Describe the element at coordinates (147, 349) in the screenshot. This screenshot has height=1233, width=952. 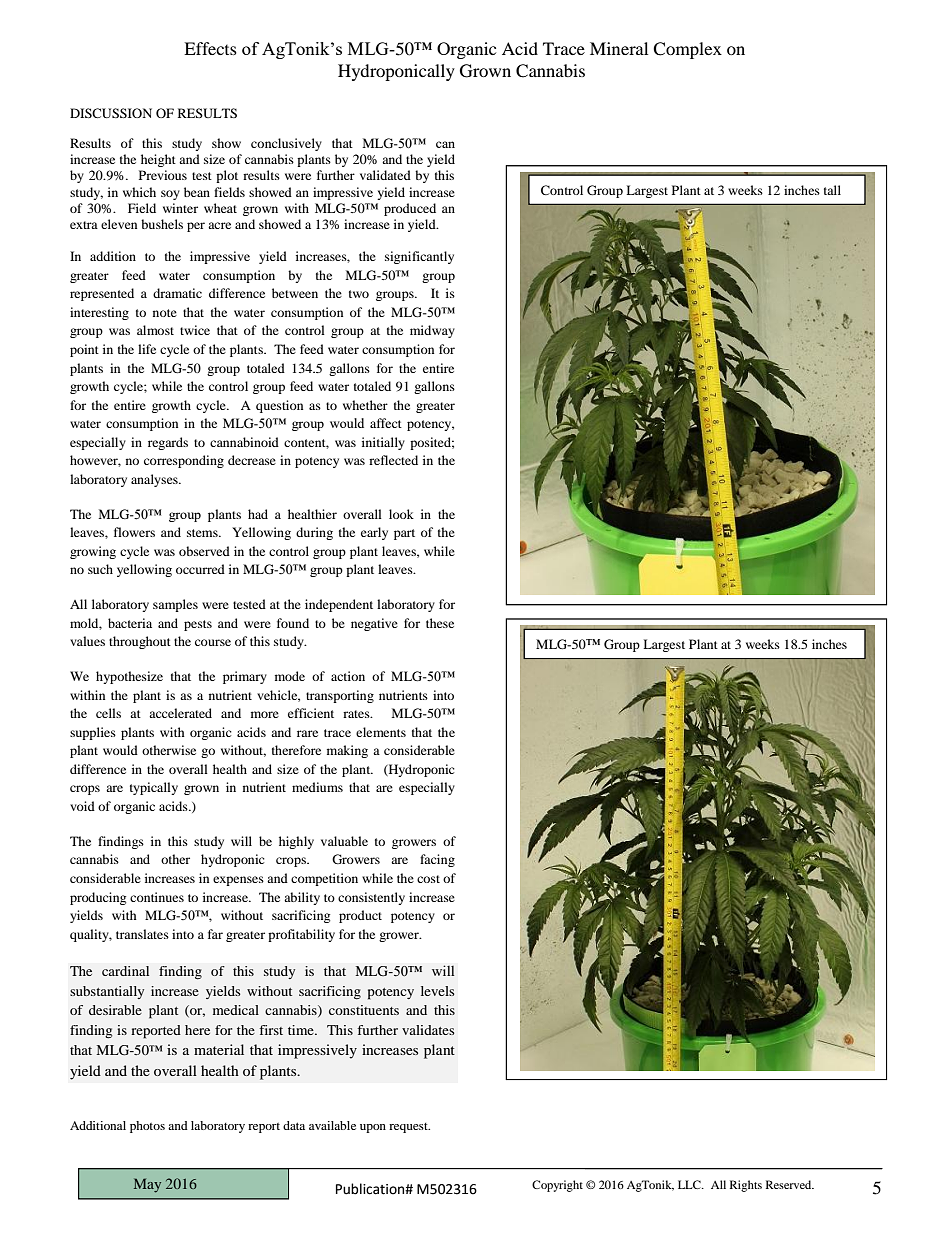
I see `life` at that location.
